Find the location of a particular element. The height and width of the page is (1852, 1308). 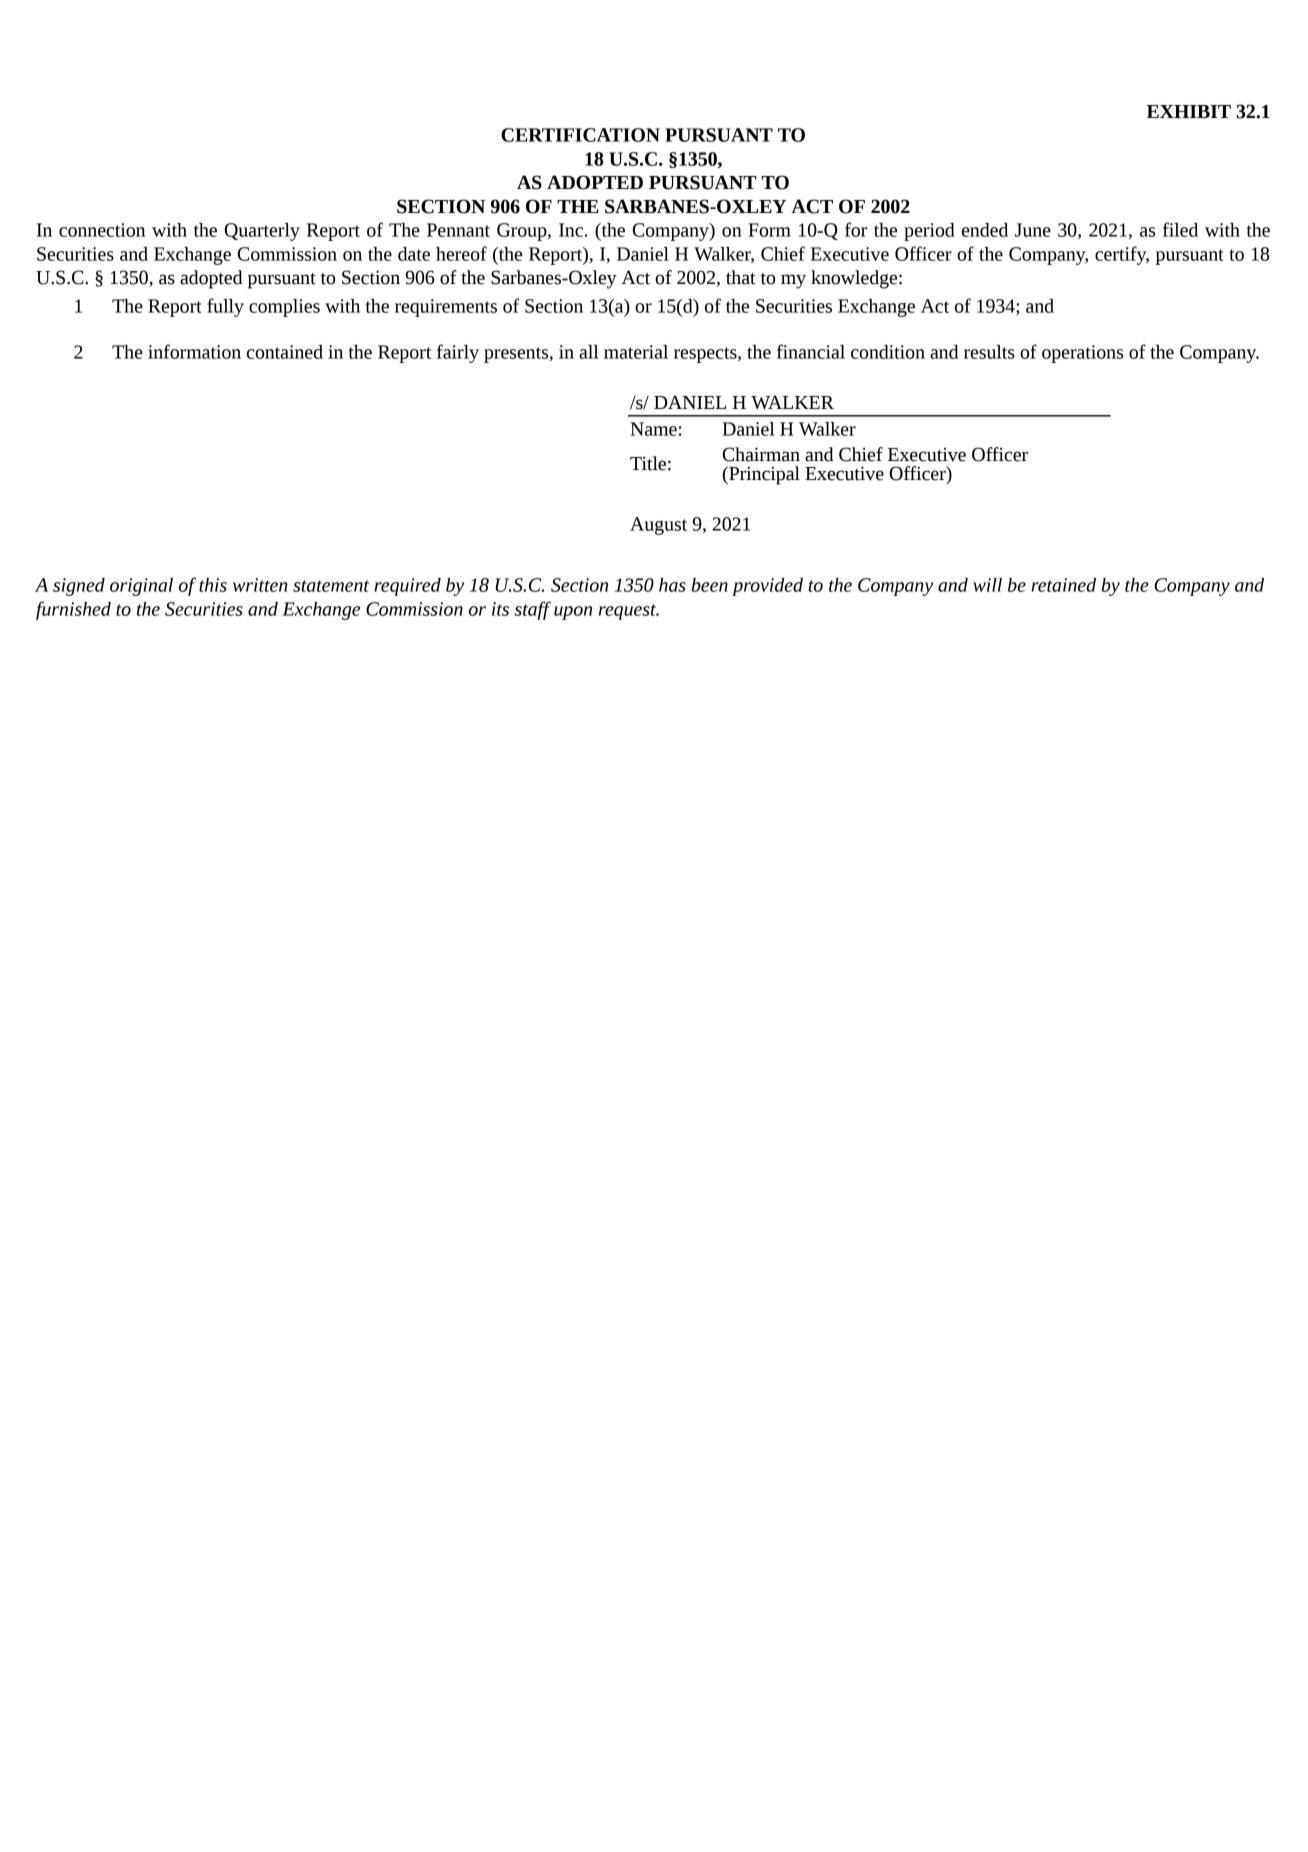

Pennant is located at coordinates (458, 230).
